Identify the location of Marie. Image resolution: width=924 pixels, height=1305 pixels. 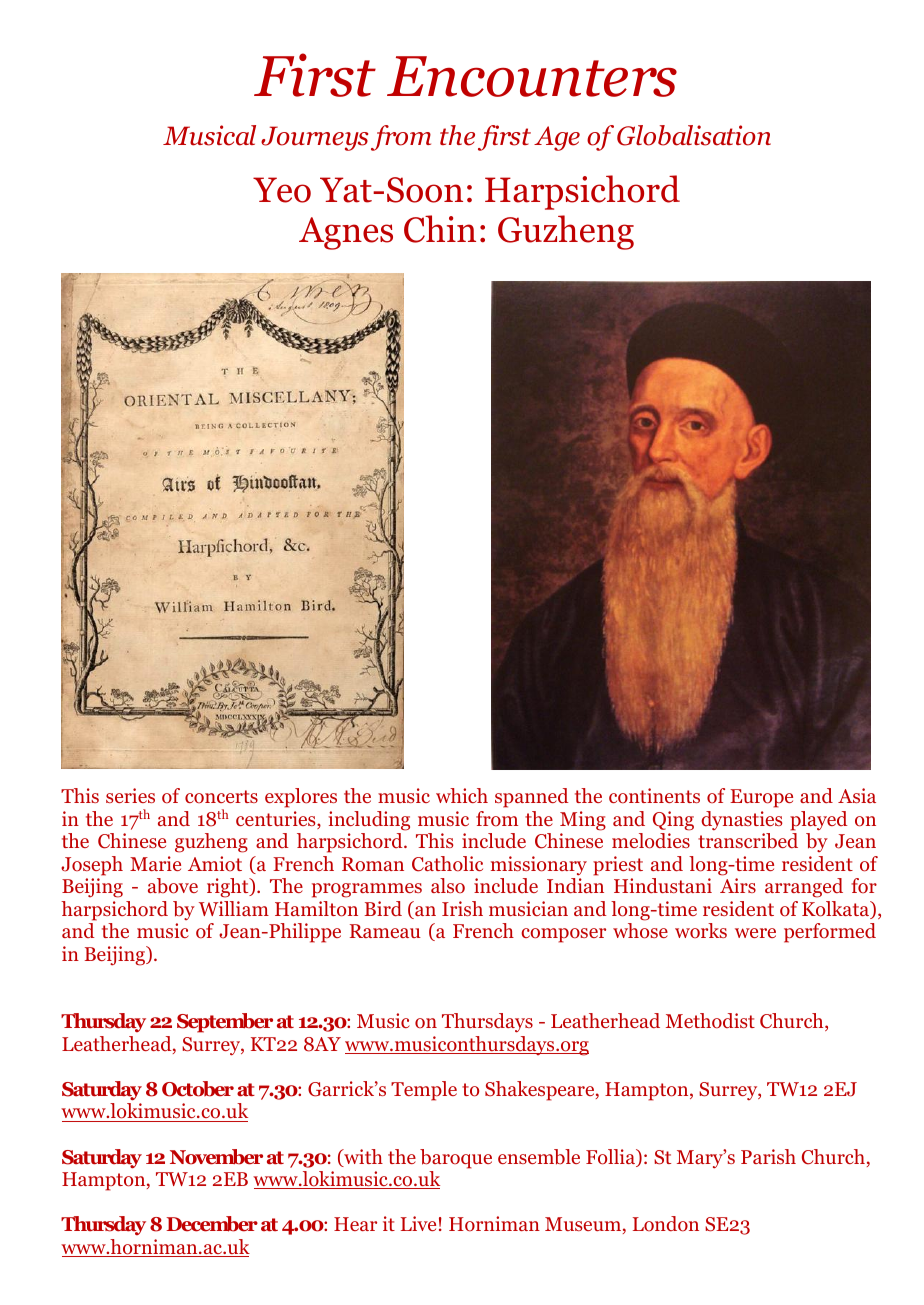
(155, 863).
